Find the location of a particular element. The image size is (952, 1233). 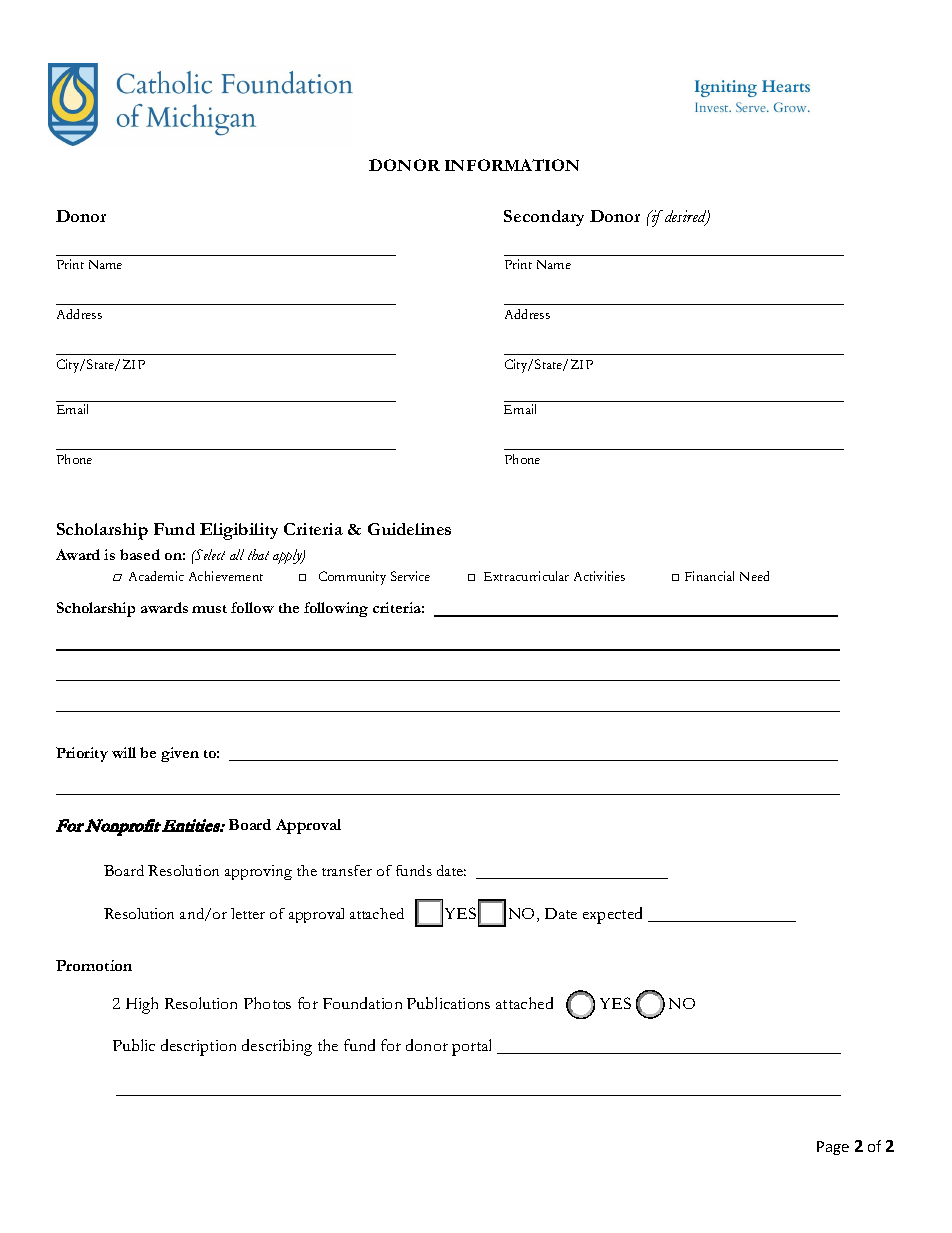

Secondary is located at coordinates (544, 218).
